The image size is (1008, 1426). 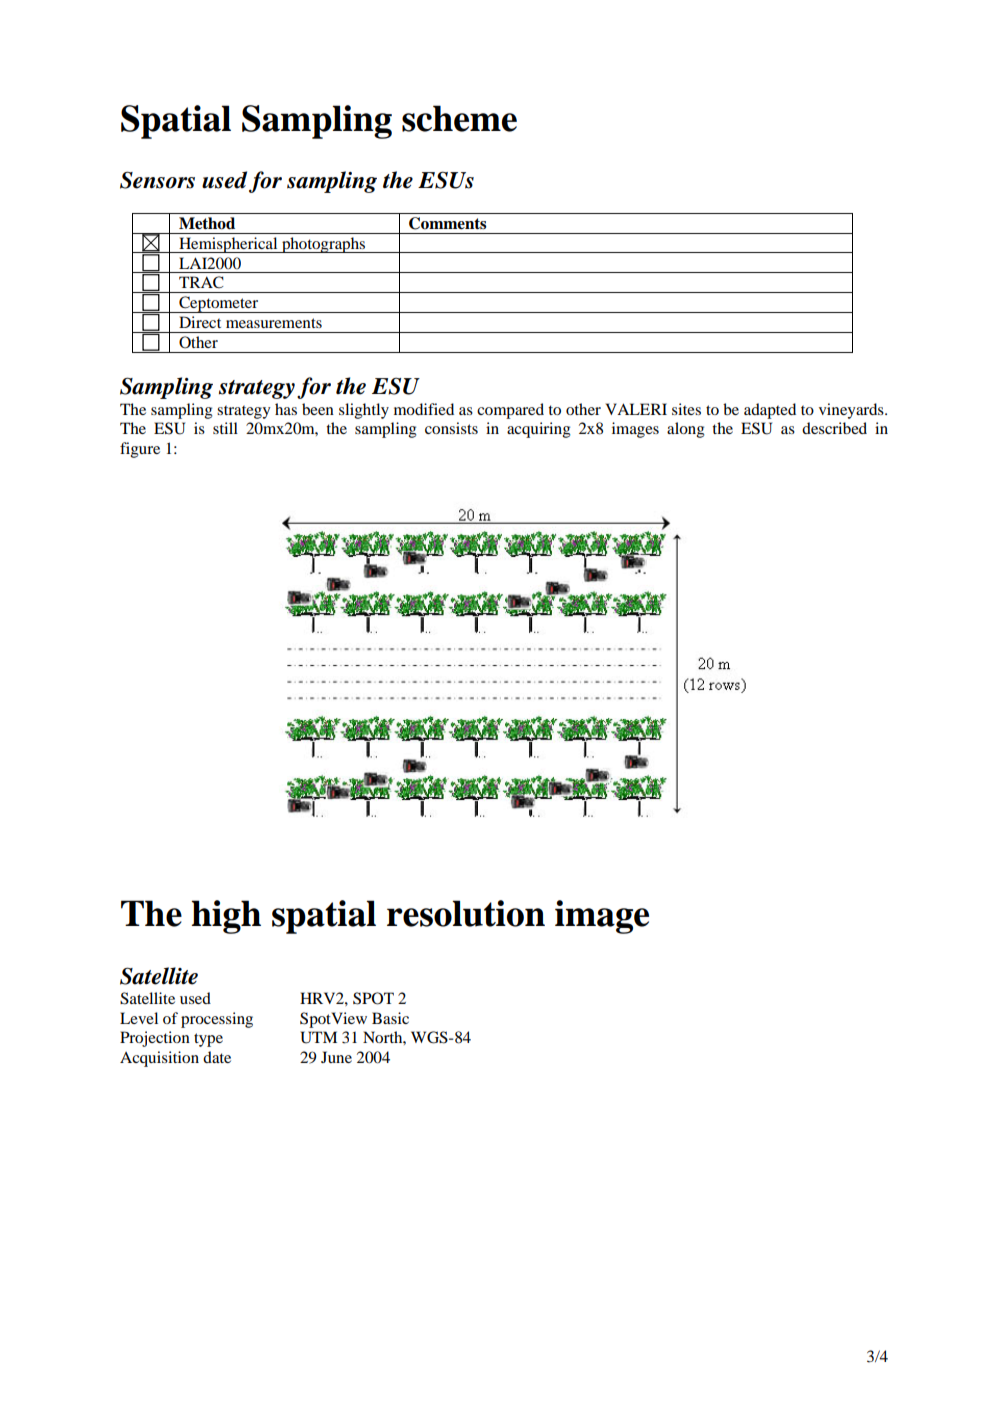 What do you see at coordinates (451, 428) in the screenshot?
I see `consists` at bounding box center [451, 428].
